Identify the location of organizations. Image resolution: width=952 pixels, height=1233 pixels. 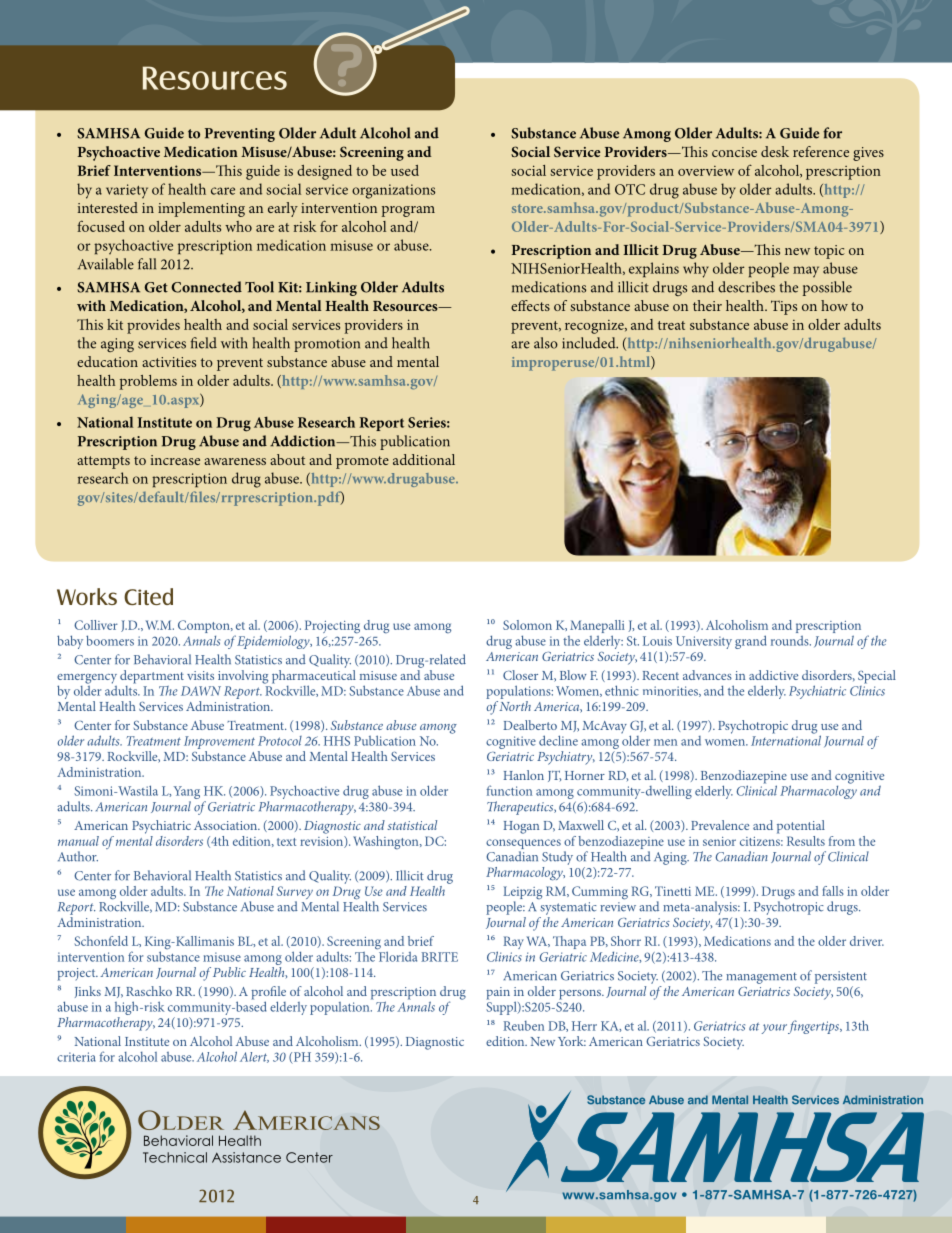
(393, 191).
